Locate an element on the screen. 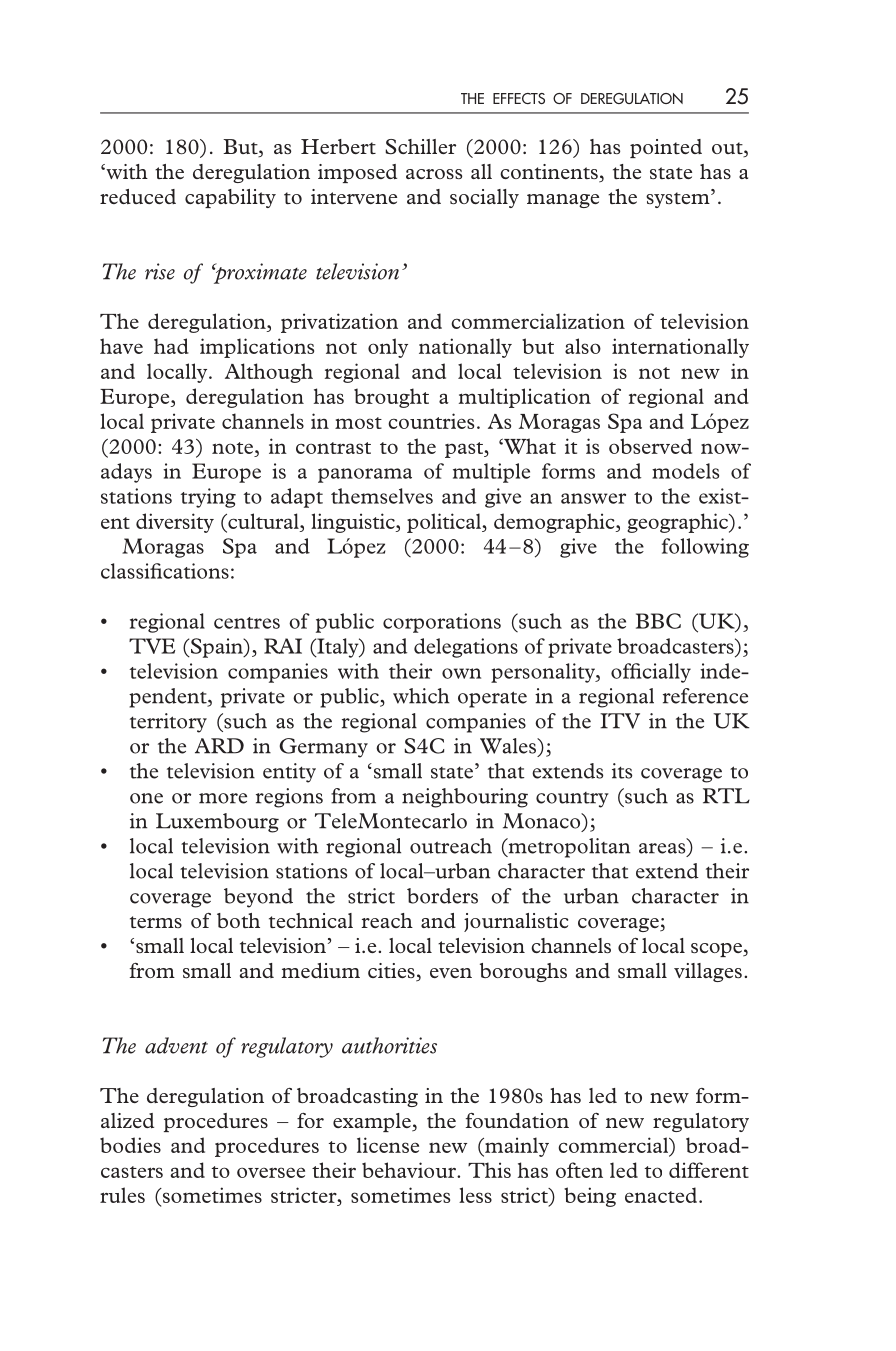  neighbouring is located at coordinates (465, 798).
